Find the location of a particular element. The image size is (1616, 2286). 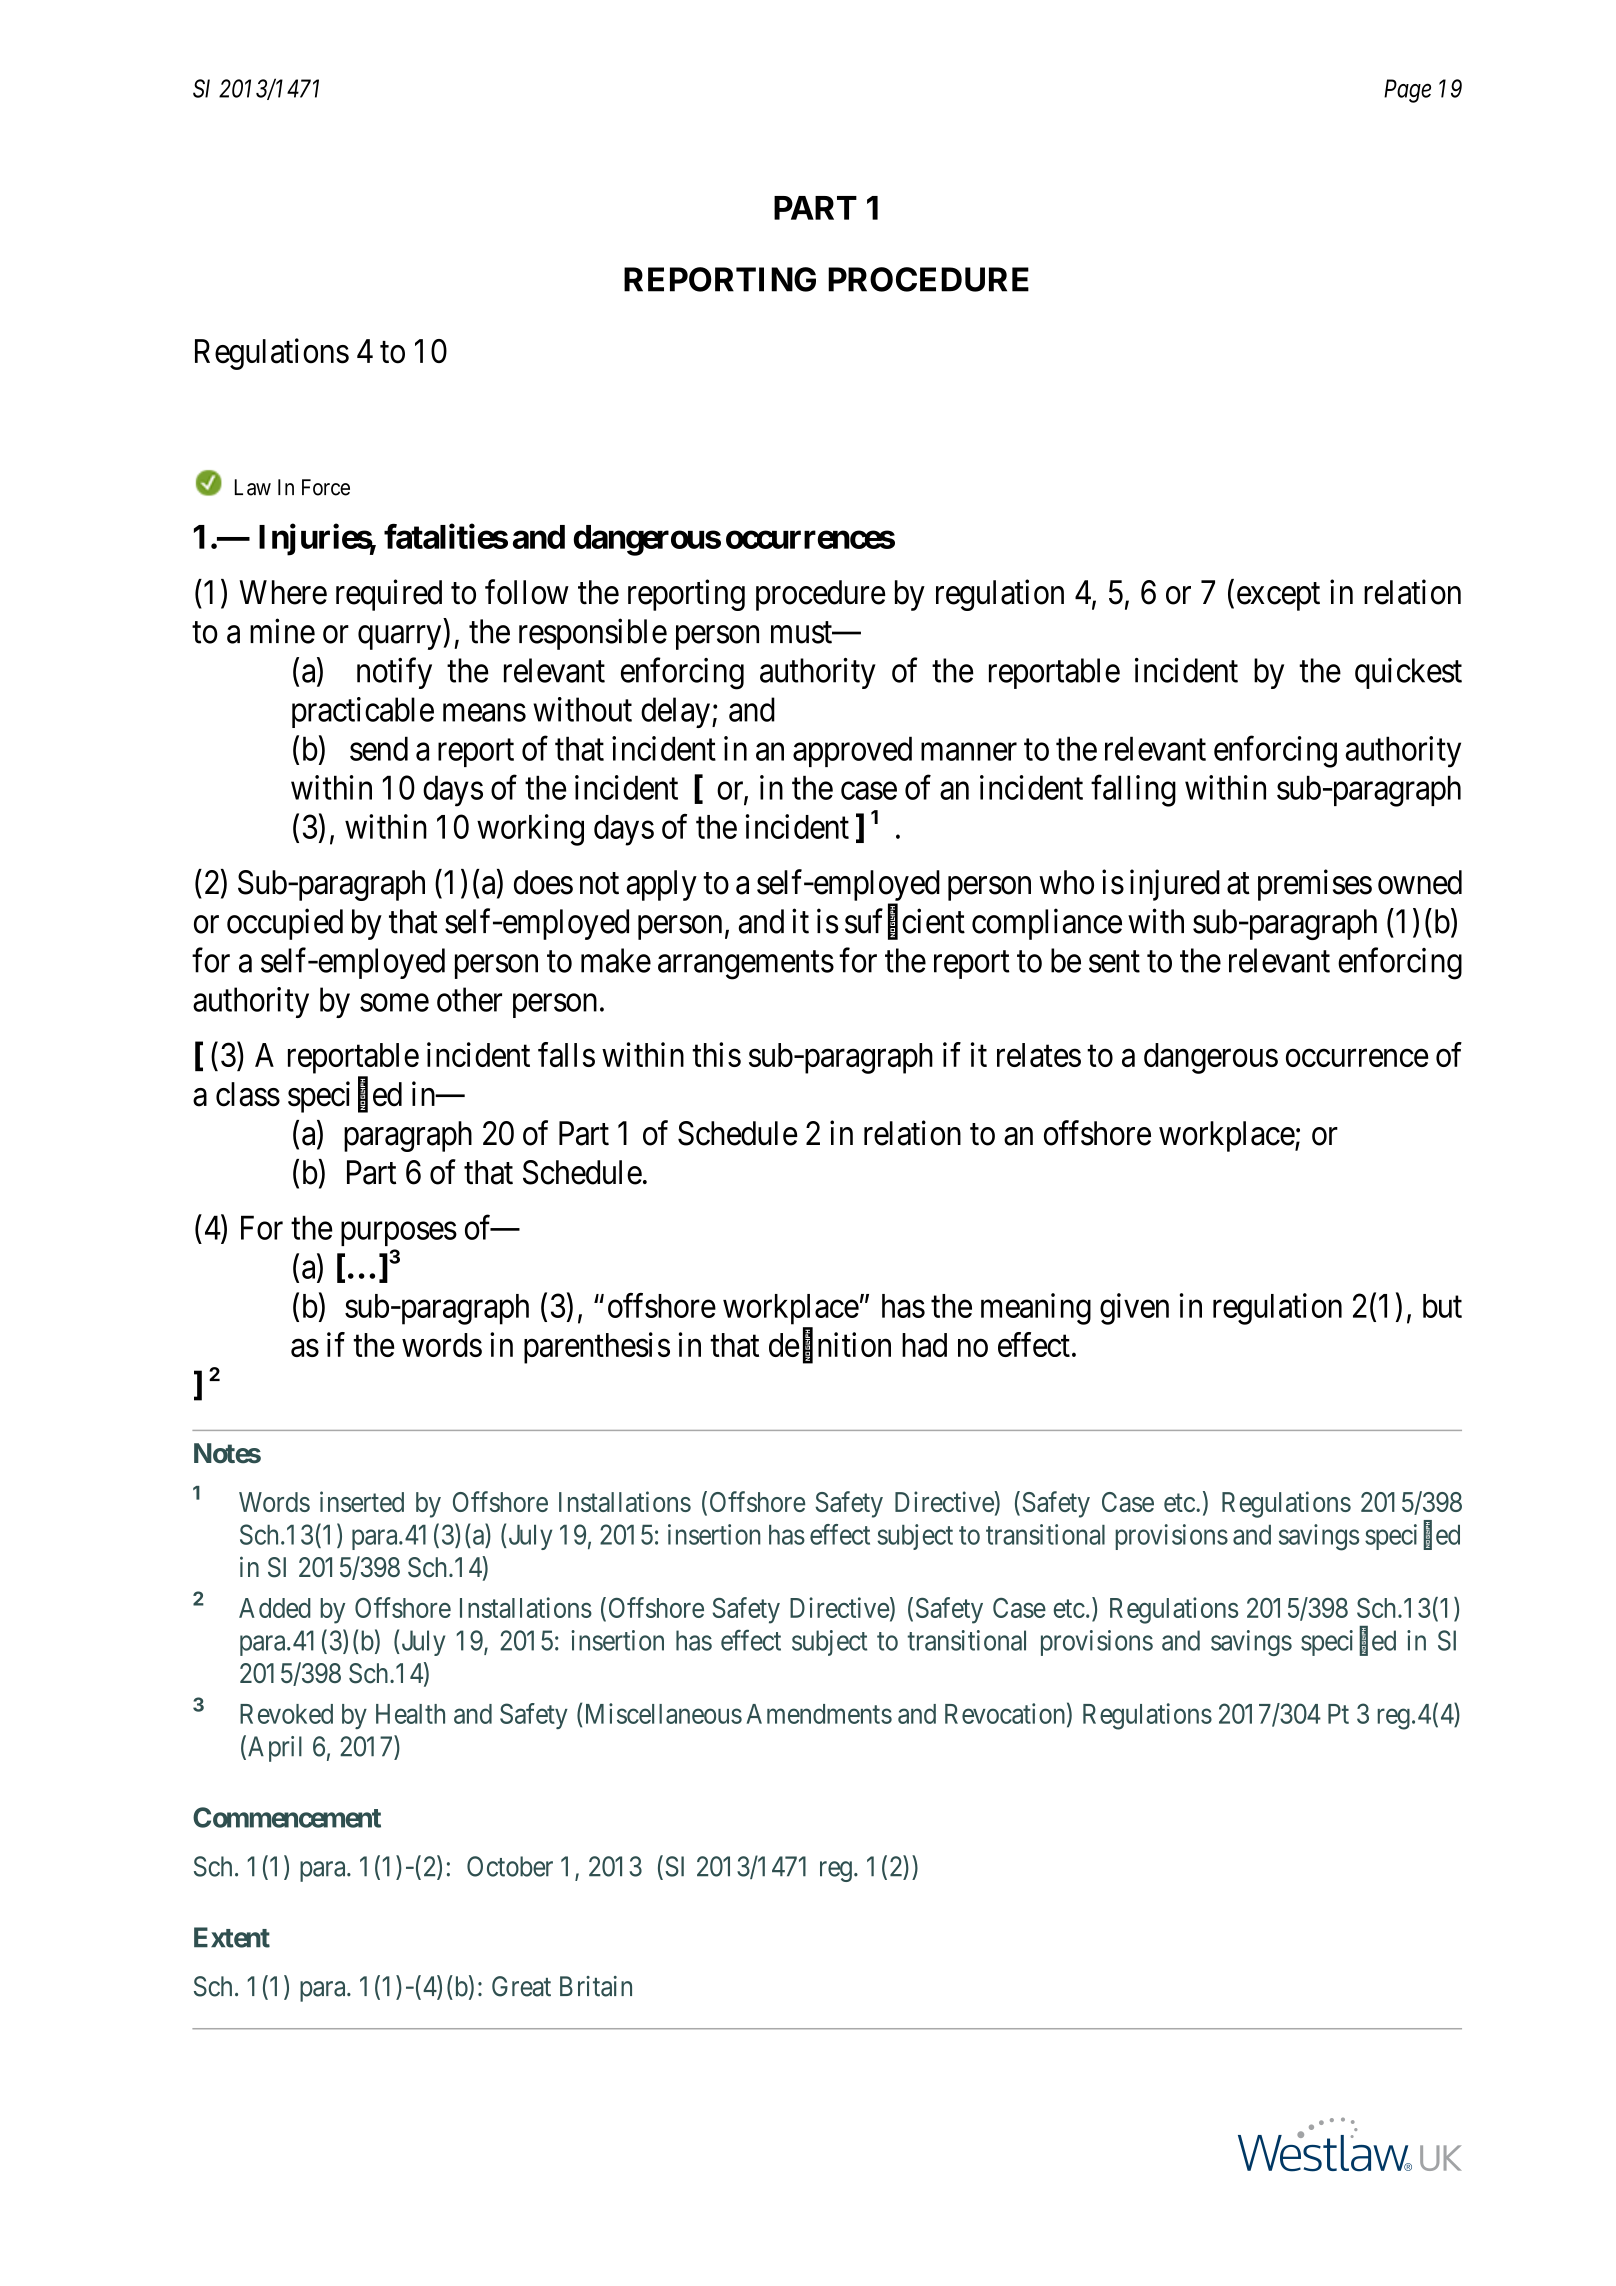

approved is located at coordinates (852, 751).
